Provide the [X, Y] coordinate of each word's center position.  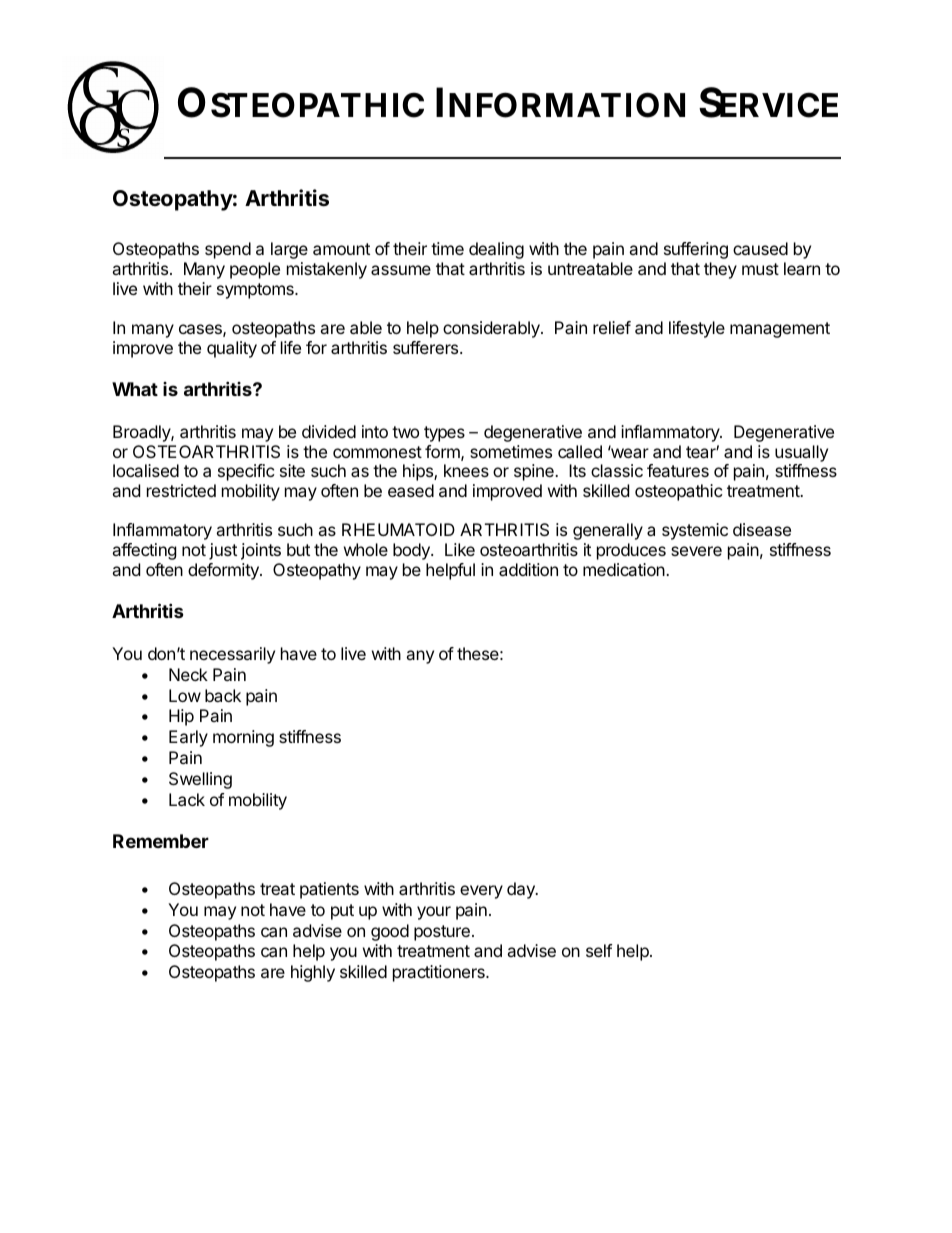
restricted [181, 490]
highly [313, 973]
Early [188, 738]
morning [243, 738]
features [678, 470]
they [720, 270]
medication [625, 569]
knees [466, 470]
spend [228, 250]
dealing [496, 250]
